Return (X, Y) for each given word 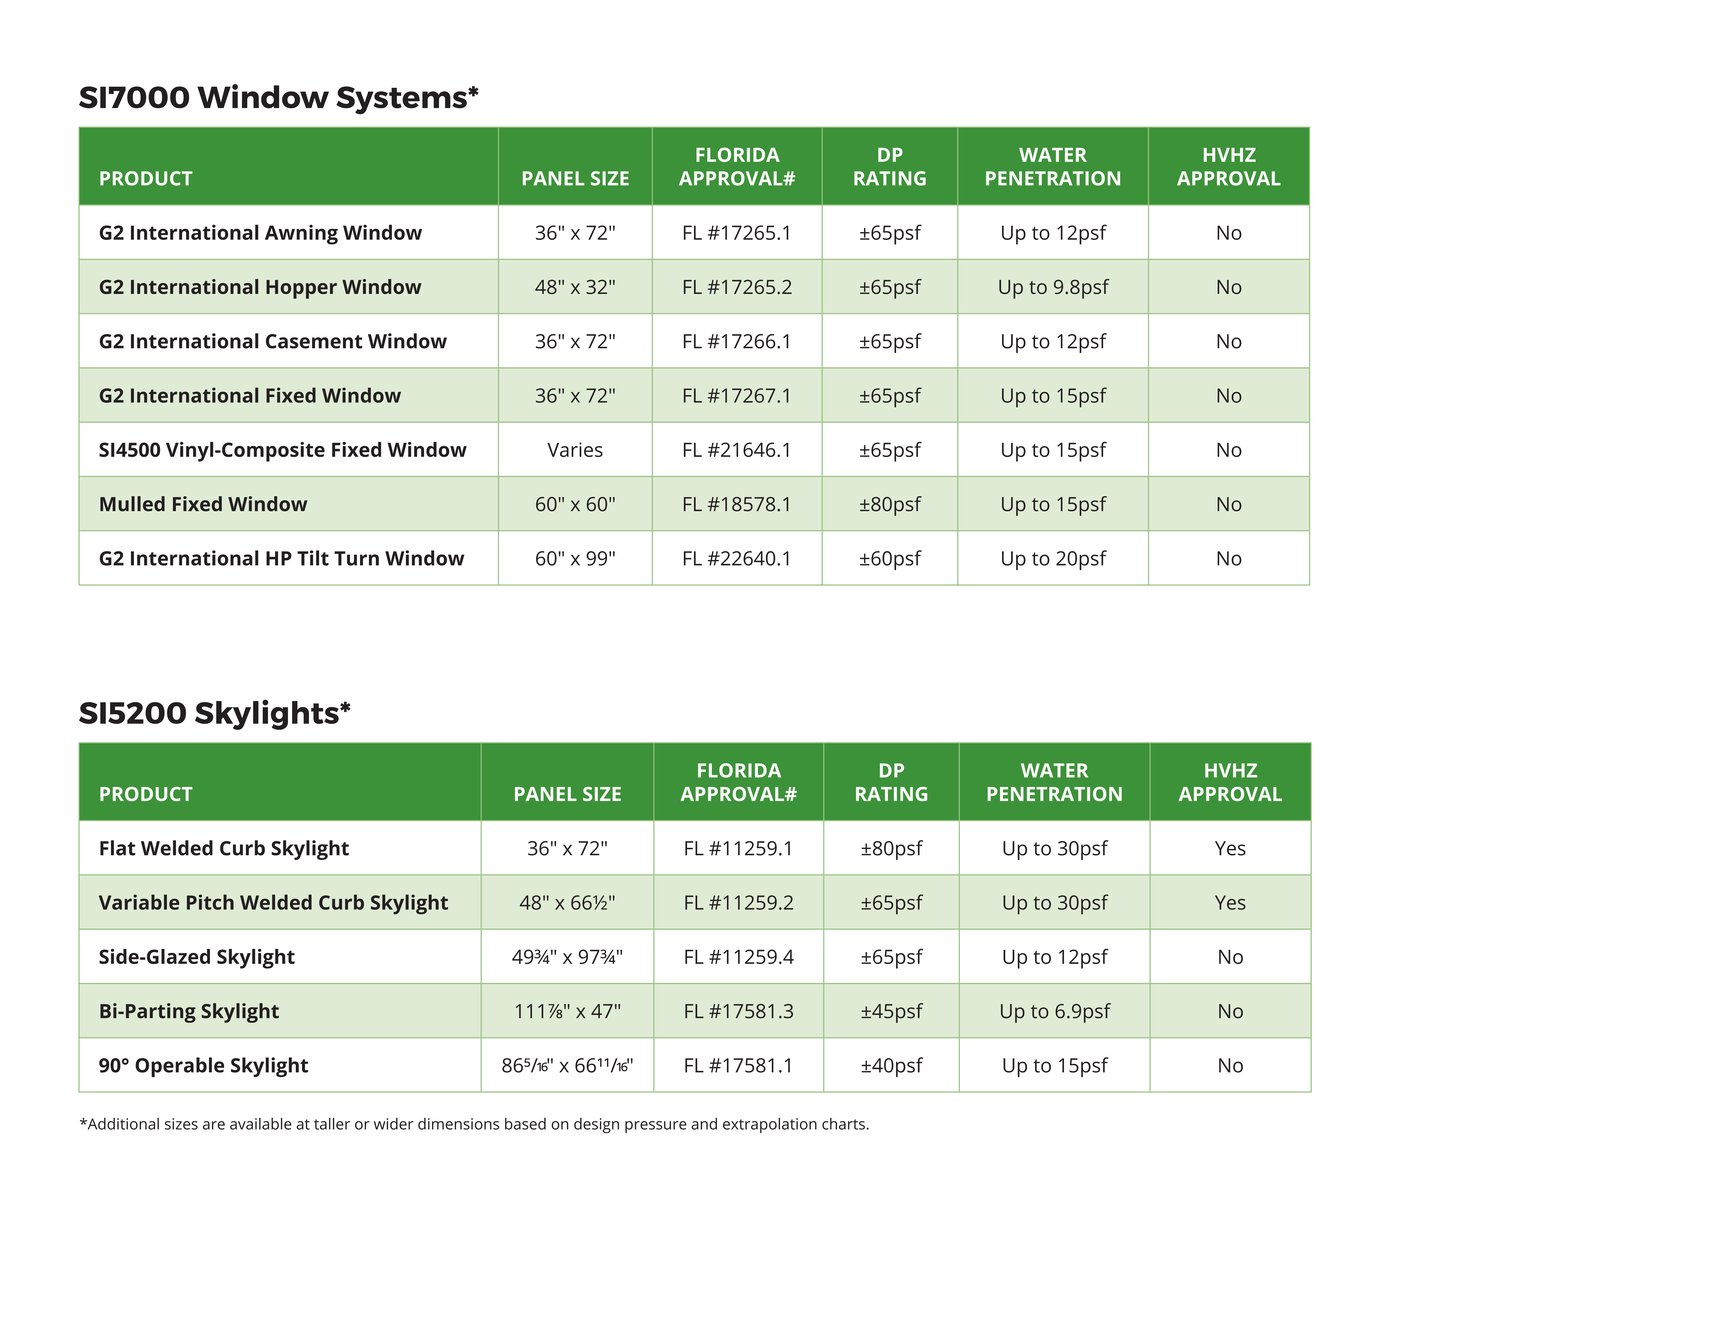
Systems (402, 100)
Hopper (301, 289)
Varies (575, 449)
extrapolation (770, 1125)
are (214, 1125)
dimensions (458, 1124)
